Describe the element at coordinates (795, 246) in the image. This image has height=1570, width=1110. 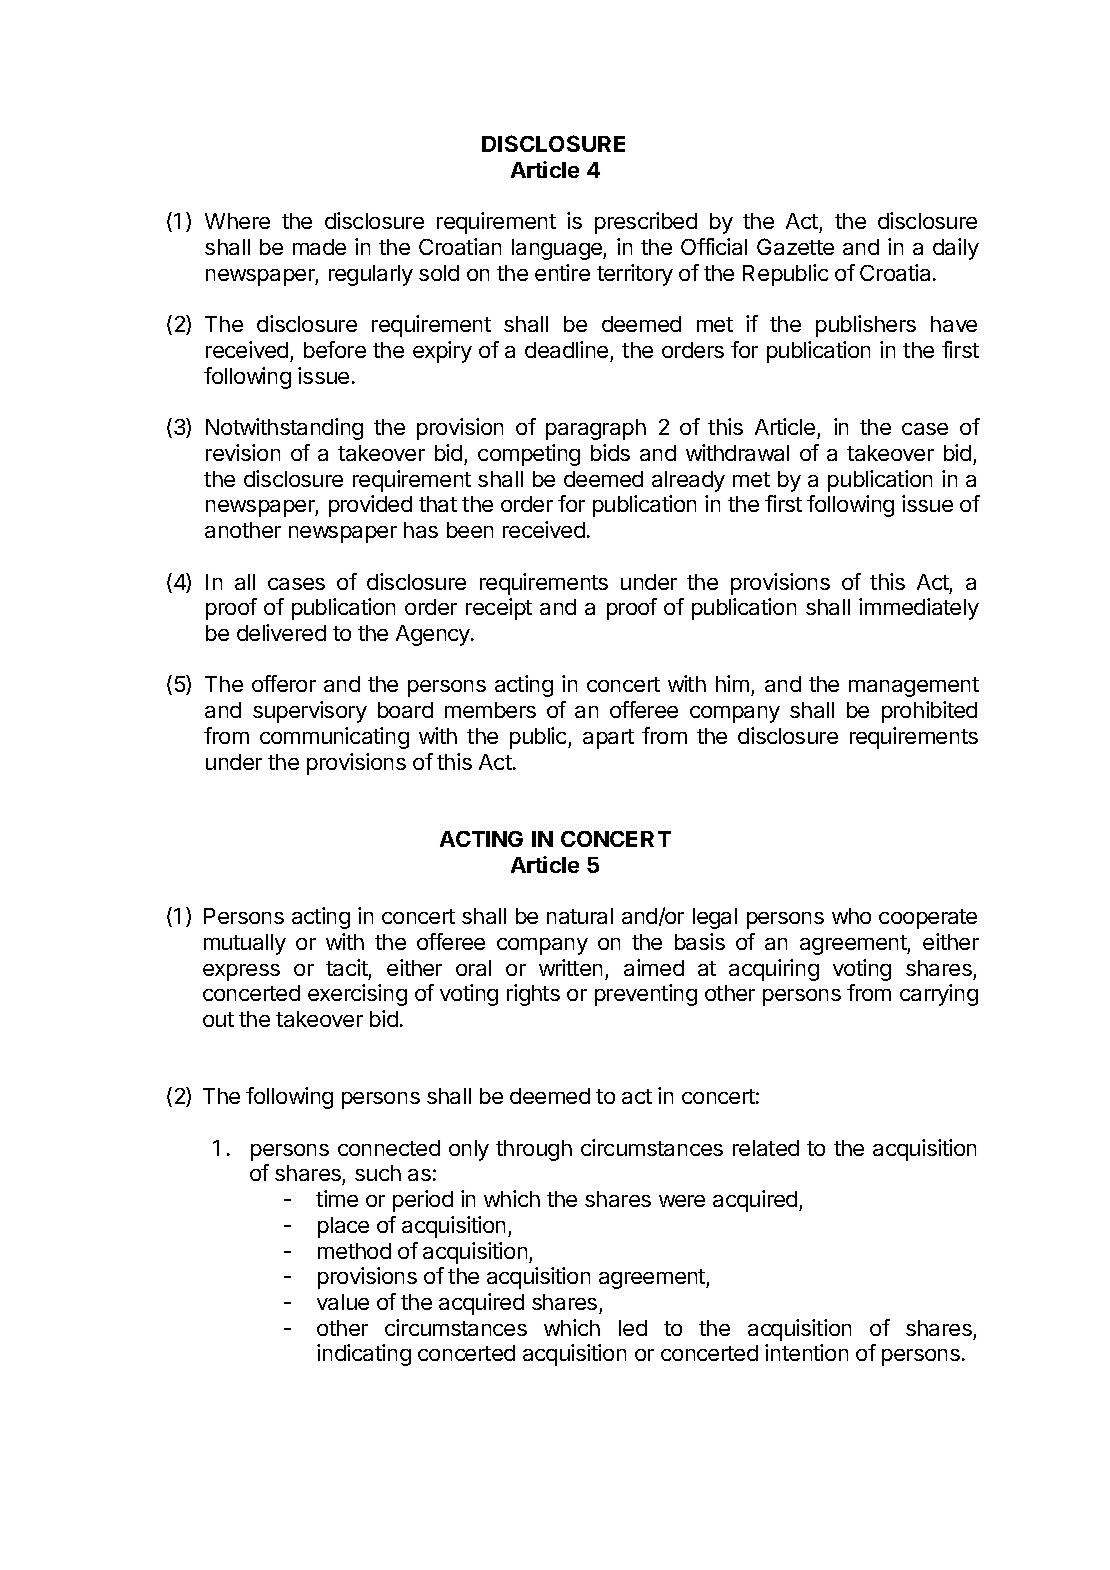
I see `Gazette` at that location.
